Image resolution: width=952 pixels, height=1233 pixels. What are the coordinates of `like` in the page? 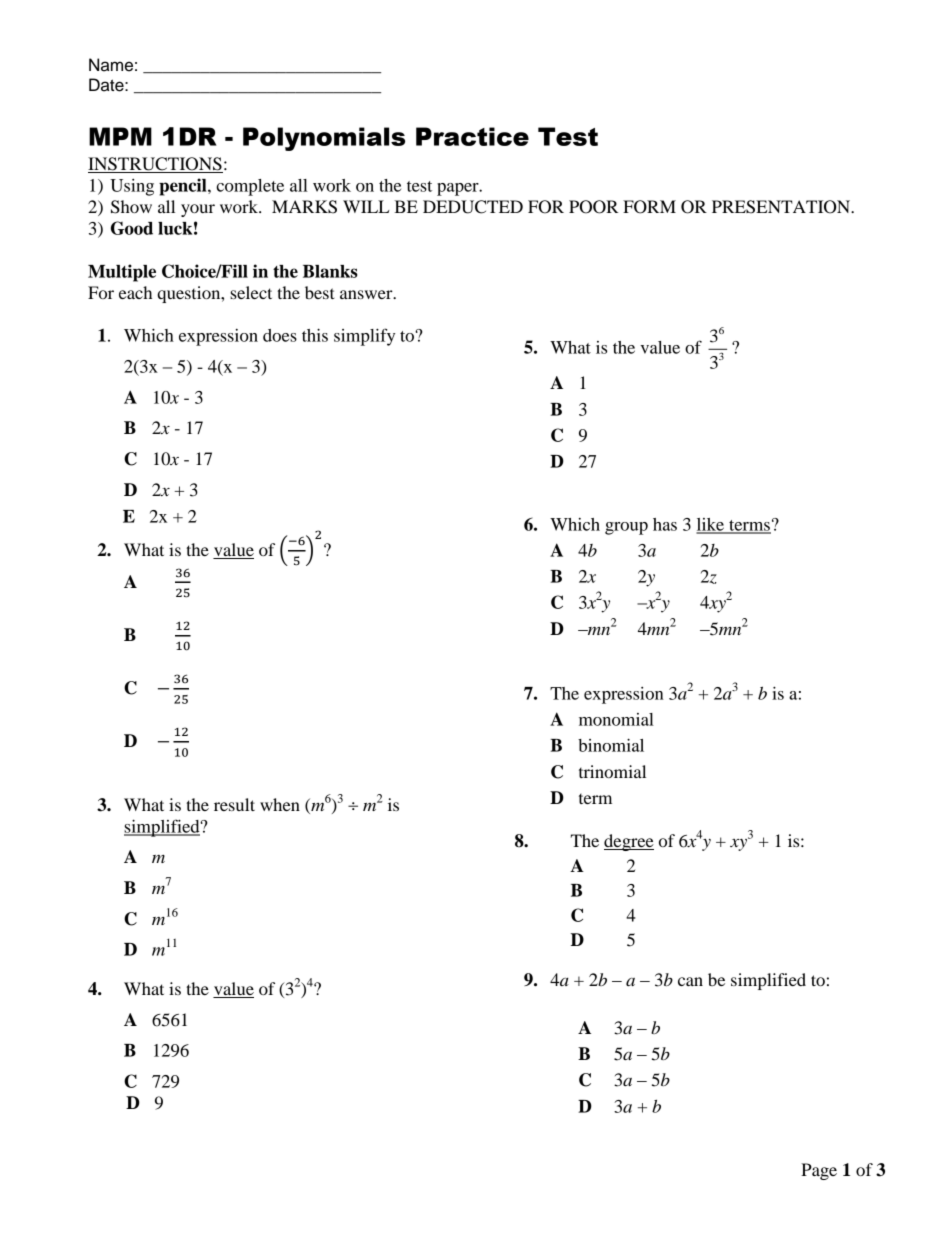 It's located at (711, 525).
